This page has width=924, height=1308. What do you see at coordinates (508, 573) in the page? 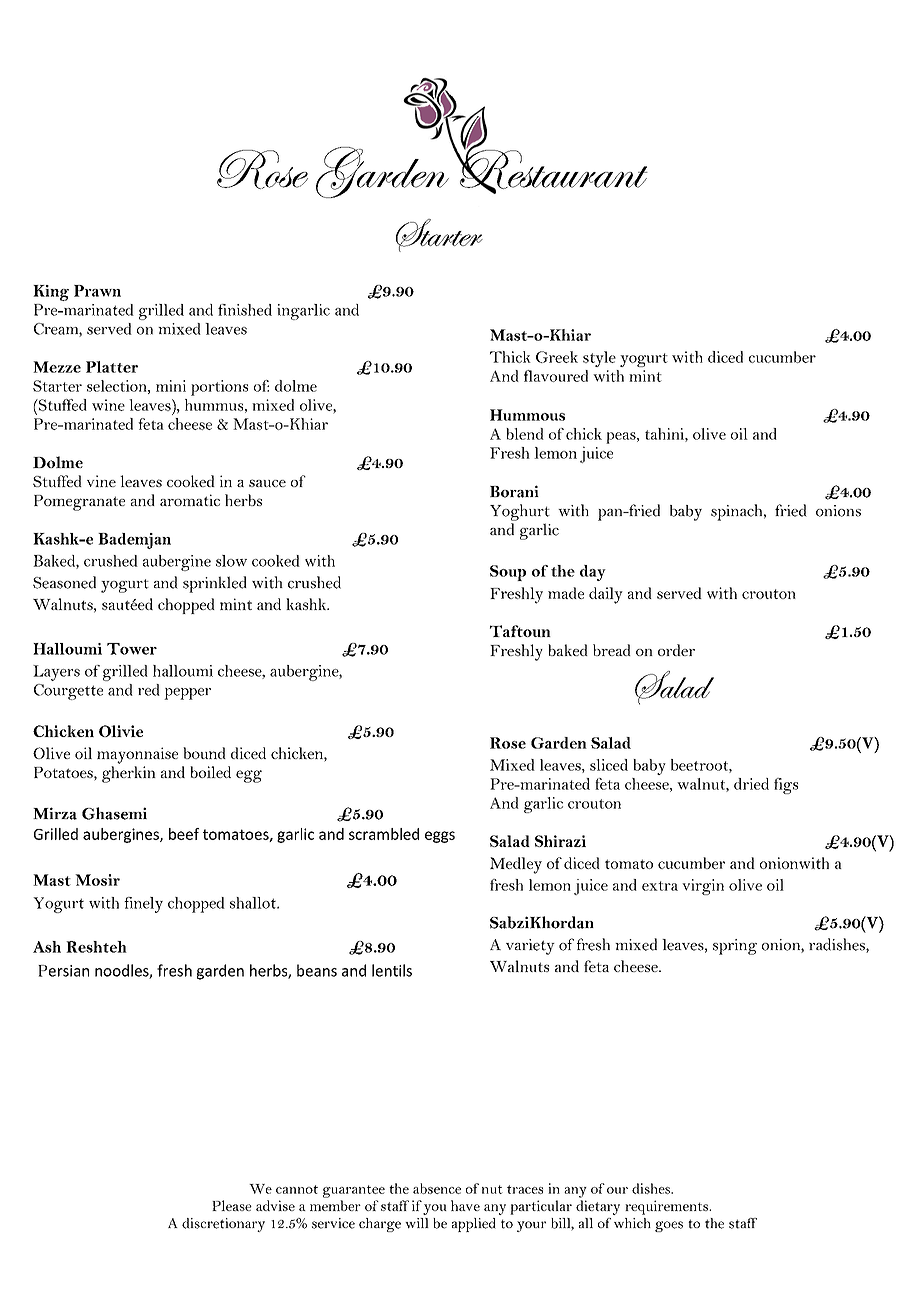
I see `Soup` at bounding box center [508, 573].
